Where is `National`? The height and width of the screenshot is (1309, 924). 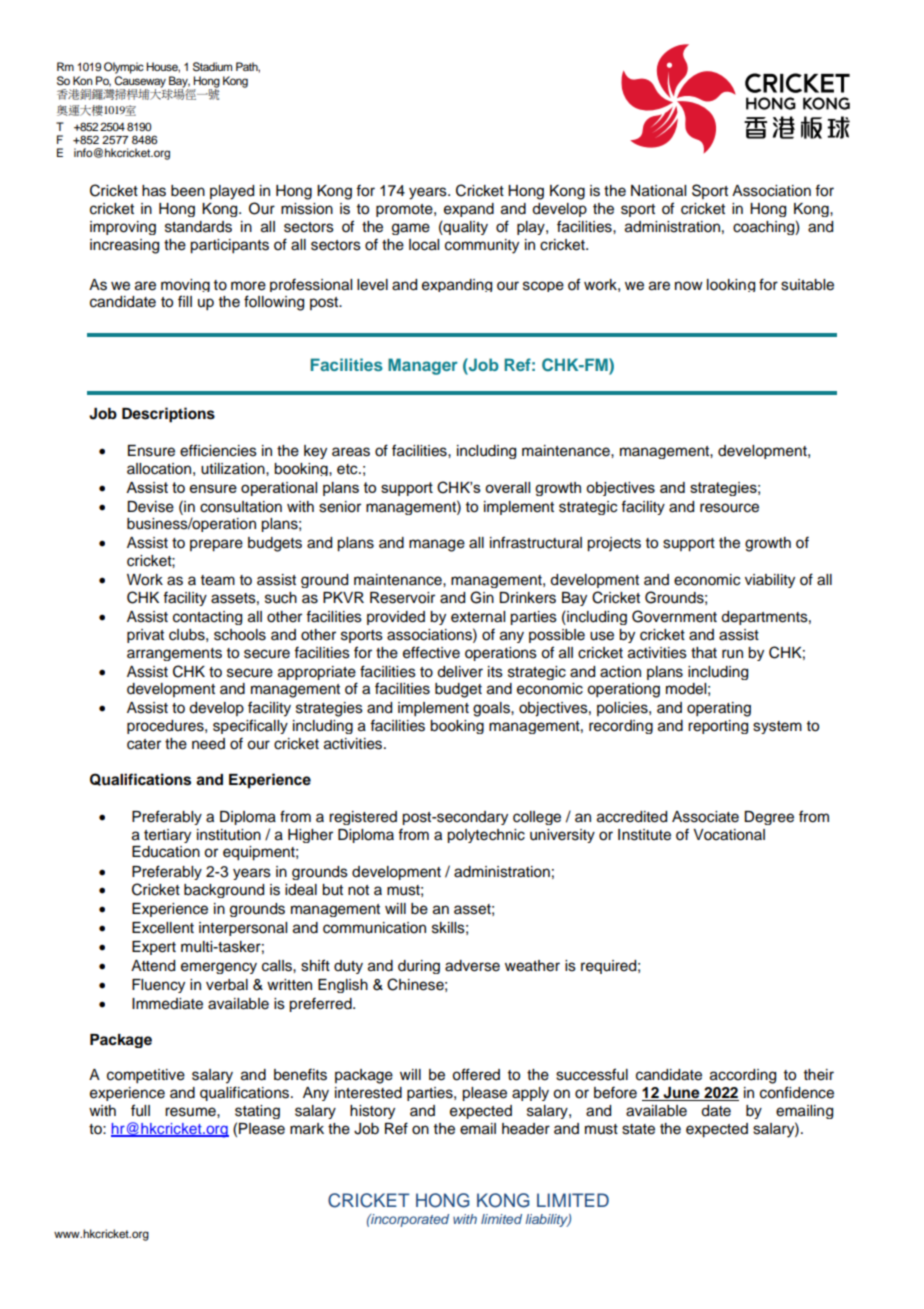
National is located at coordinates (658, 191).
